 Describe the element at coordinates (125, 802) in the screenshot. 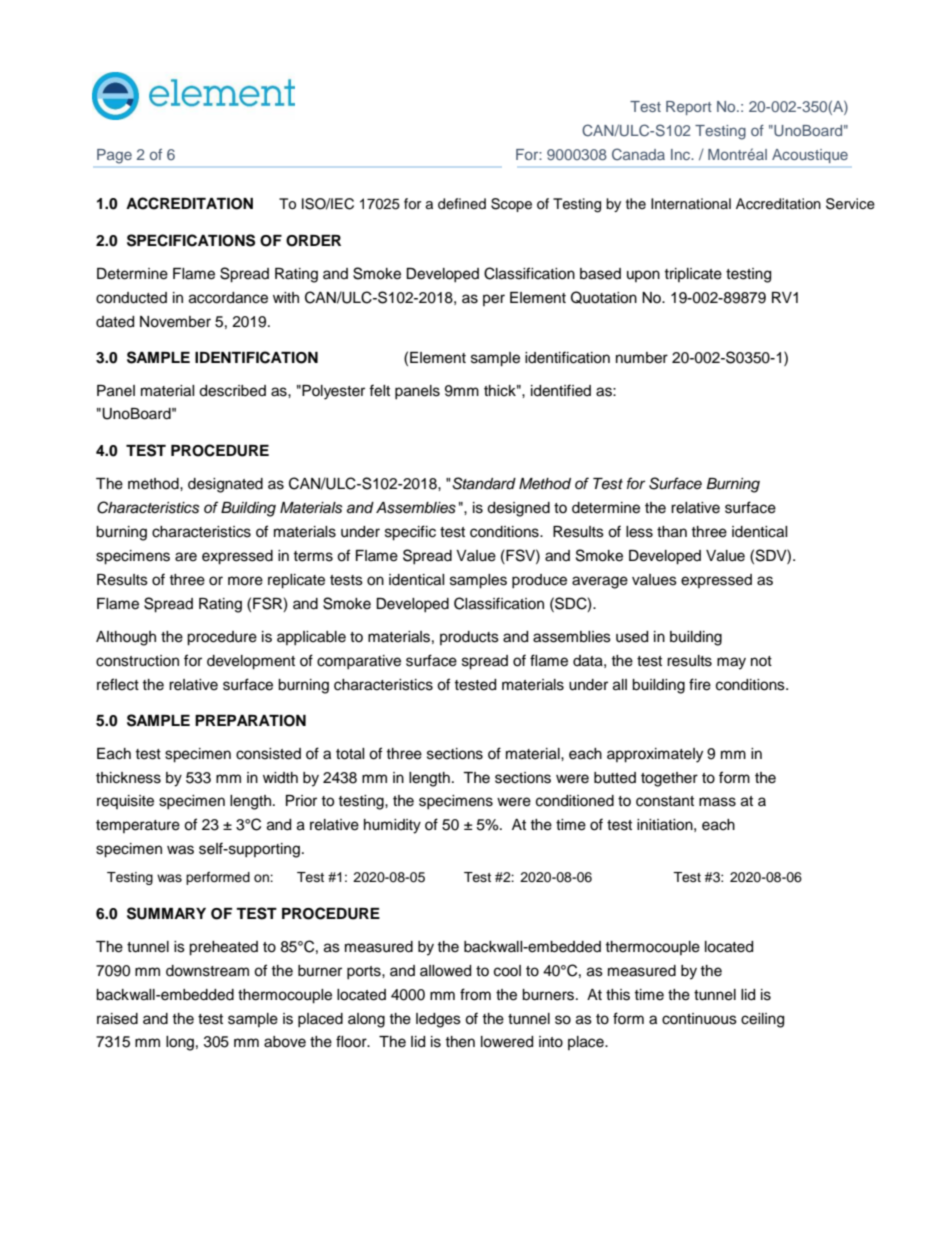

I see `requisite` at that location.
